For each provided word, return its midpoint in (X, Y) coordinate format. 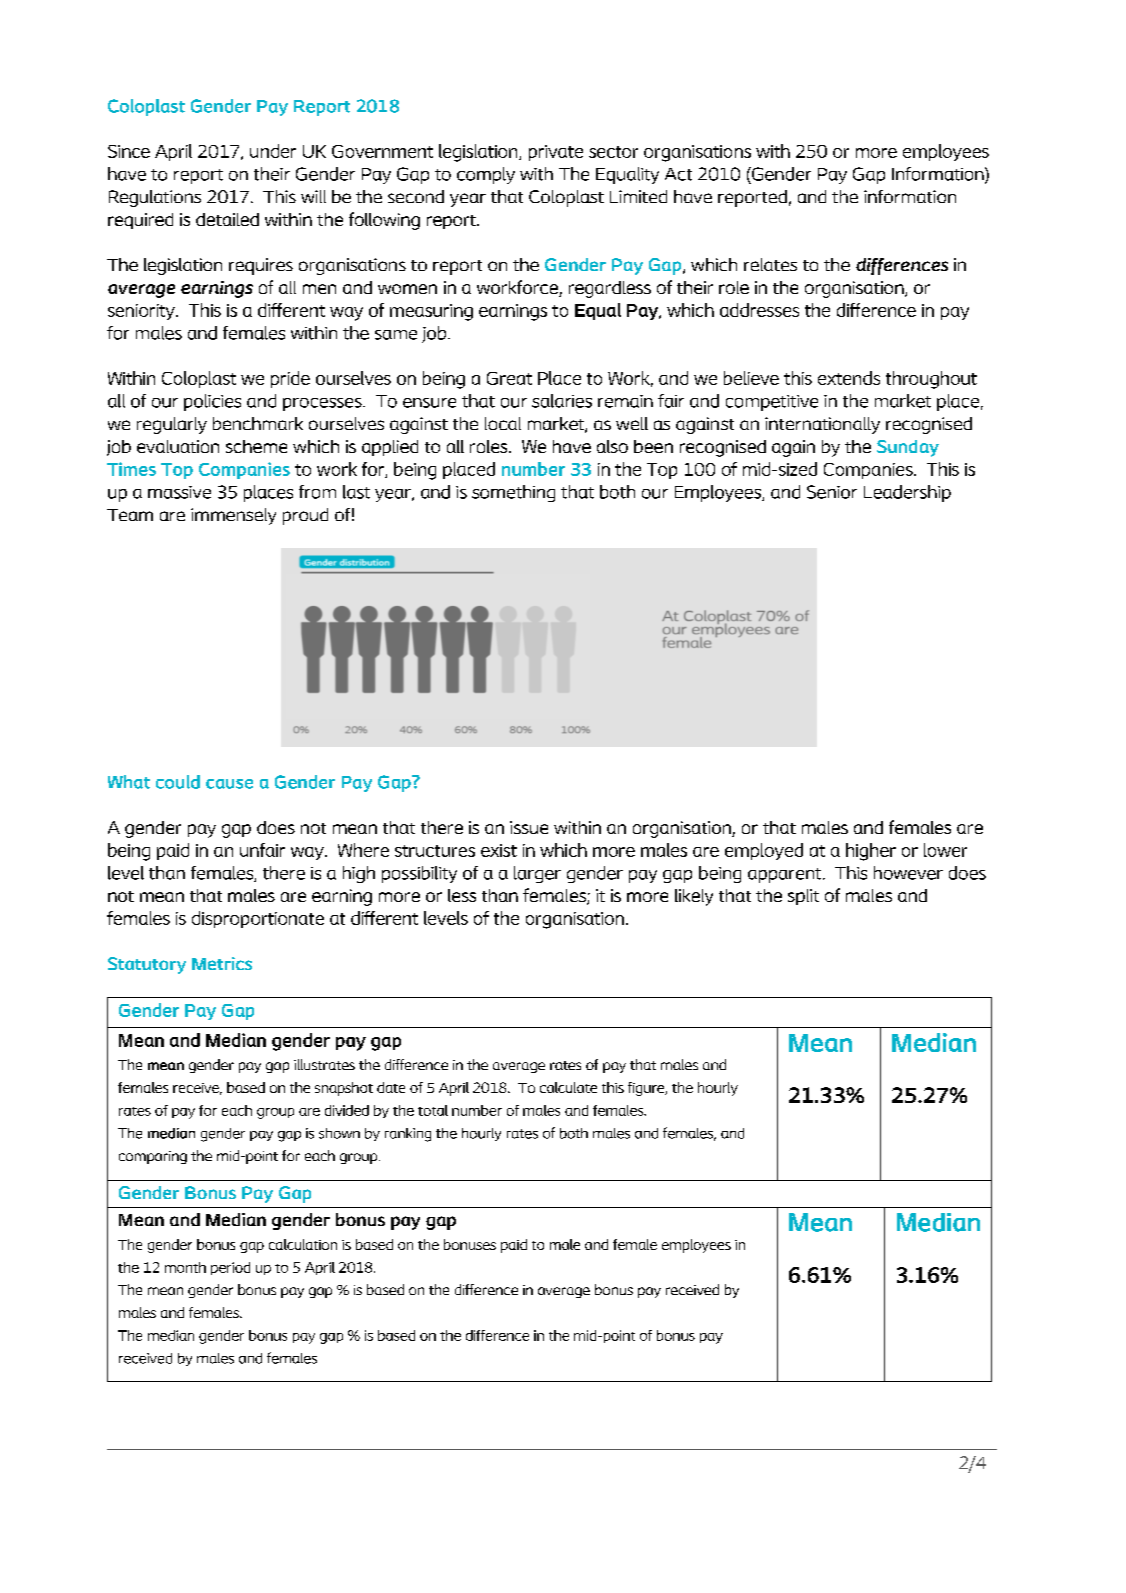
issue (529, 827)
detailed (227, 219)
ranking (408, 1135)
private (556, 153)
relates (770, 264)
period (230, 1268)
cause (229, 784)
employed (764, 851)
